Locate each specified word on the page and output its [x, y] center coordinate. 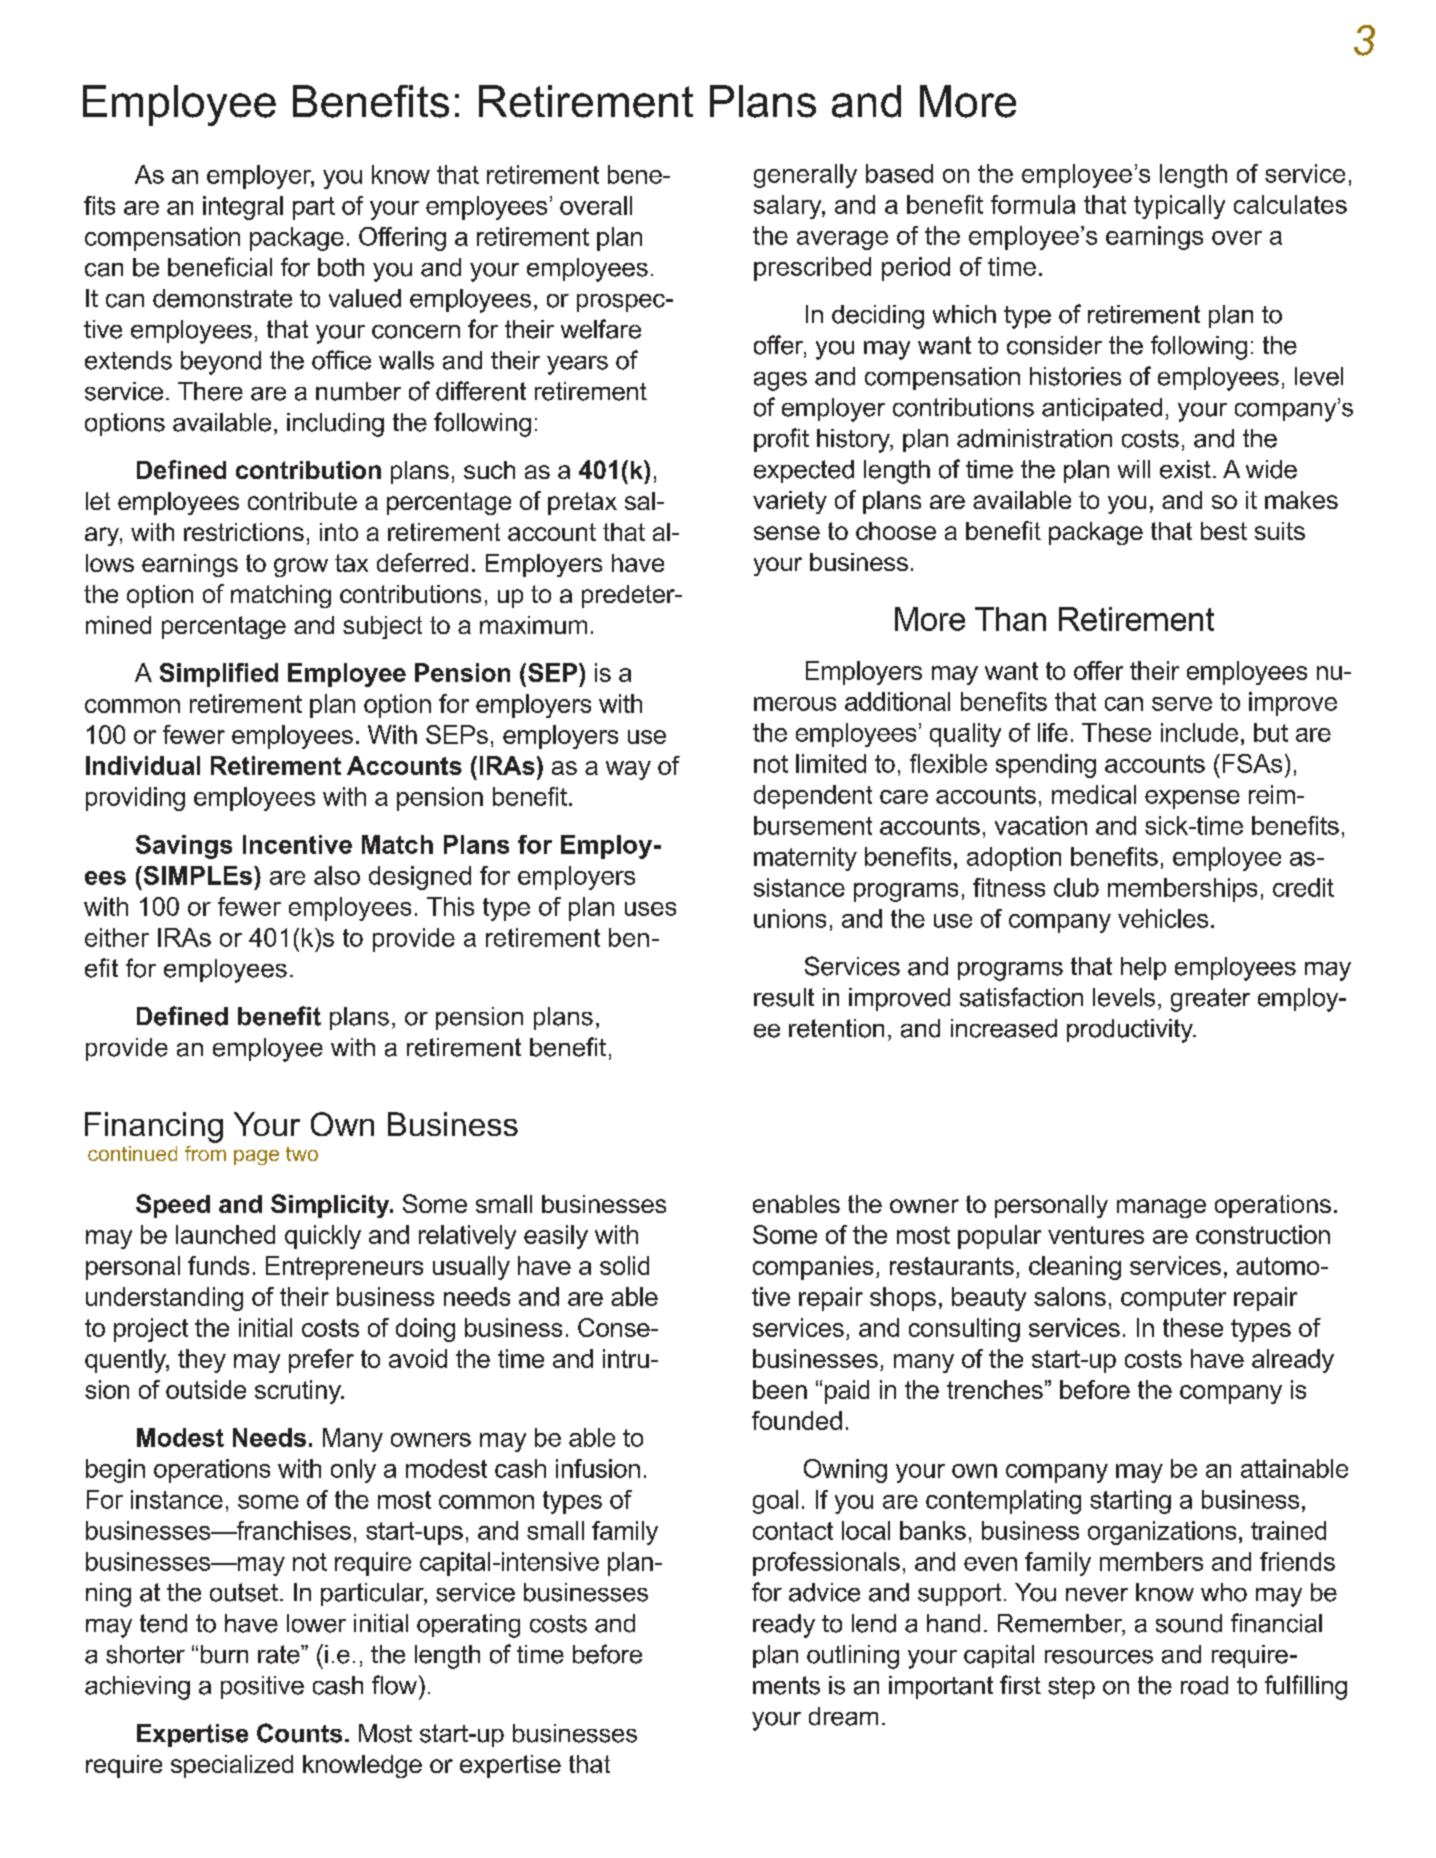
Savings [184, 847]
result [784, 997]
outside [206, 1389]
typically [1179, 207]
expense [1192, 799]
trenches [995, 1389]
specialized [232, 1766]
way [628, 770]
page [256, 1157]
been [780, 1389]
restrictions [244, 532]
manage [1161, 1208]
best [1224, 531]
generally [805, 176]
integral [243, 208]
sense [787, 533]
